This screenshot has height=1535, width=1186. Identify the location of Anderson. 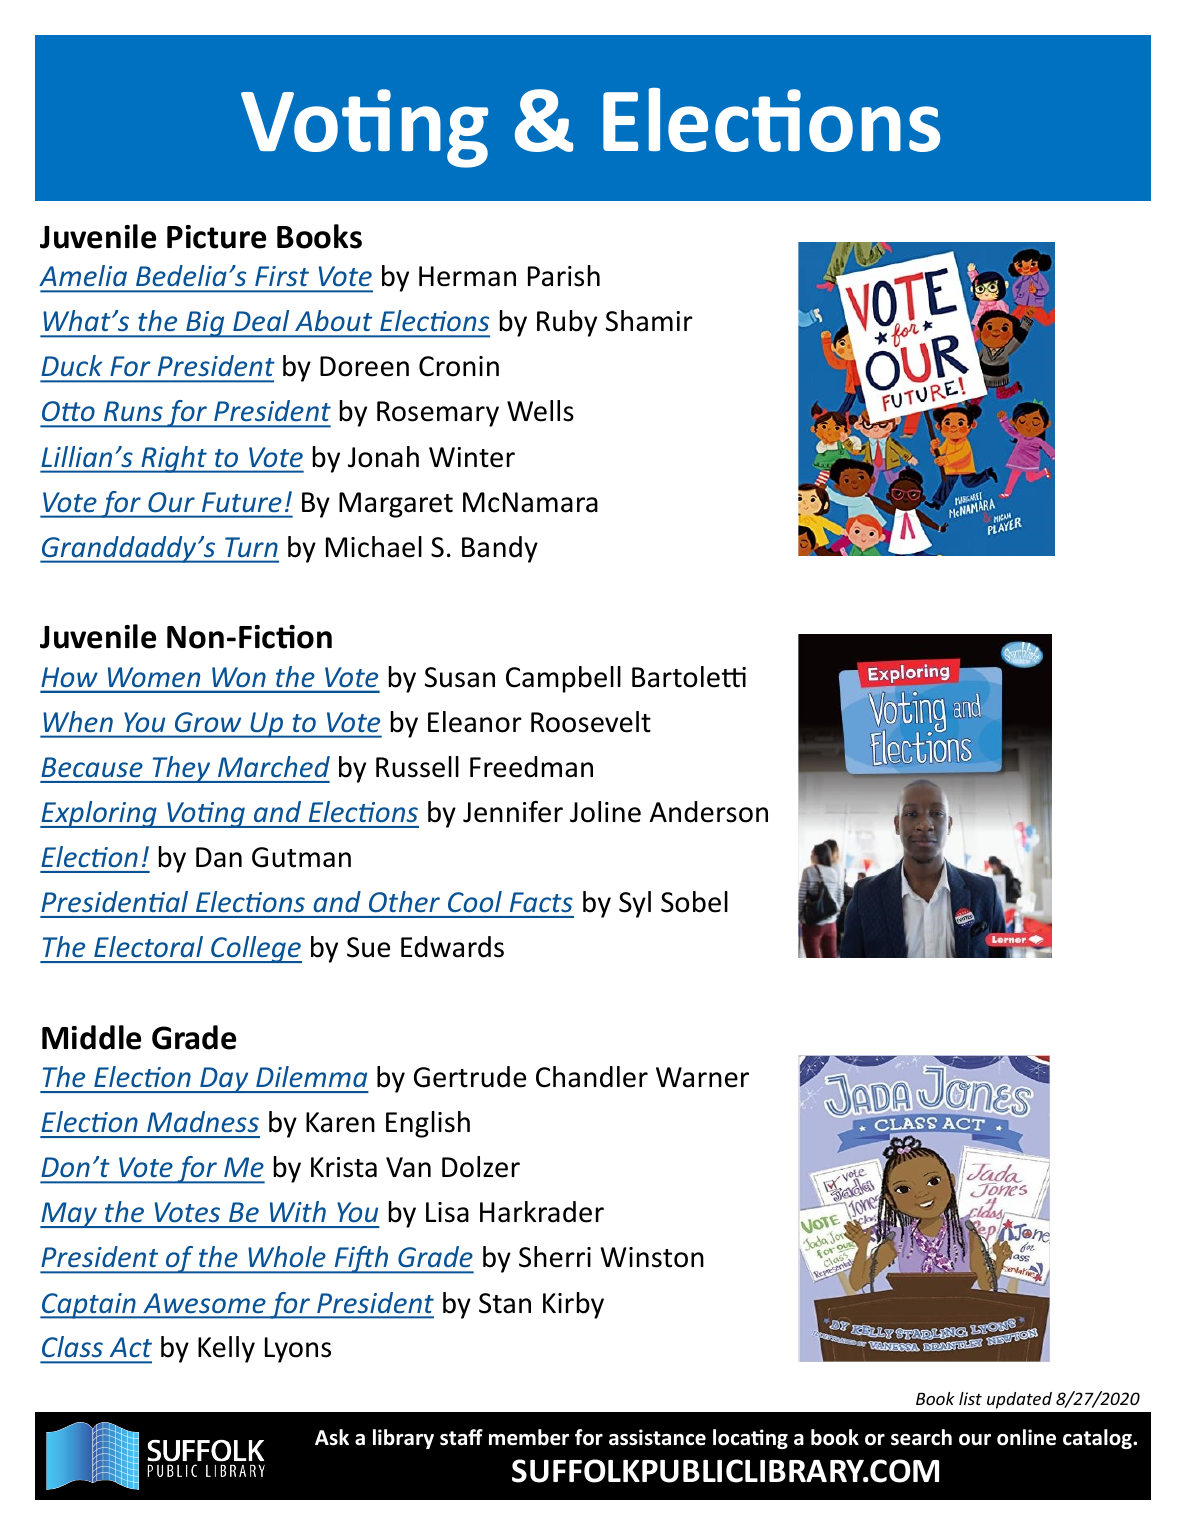
(709, 812).
